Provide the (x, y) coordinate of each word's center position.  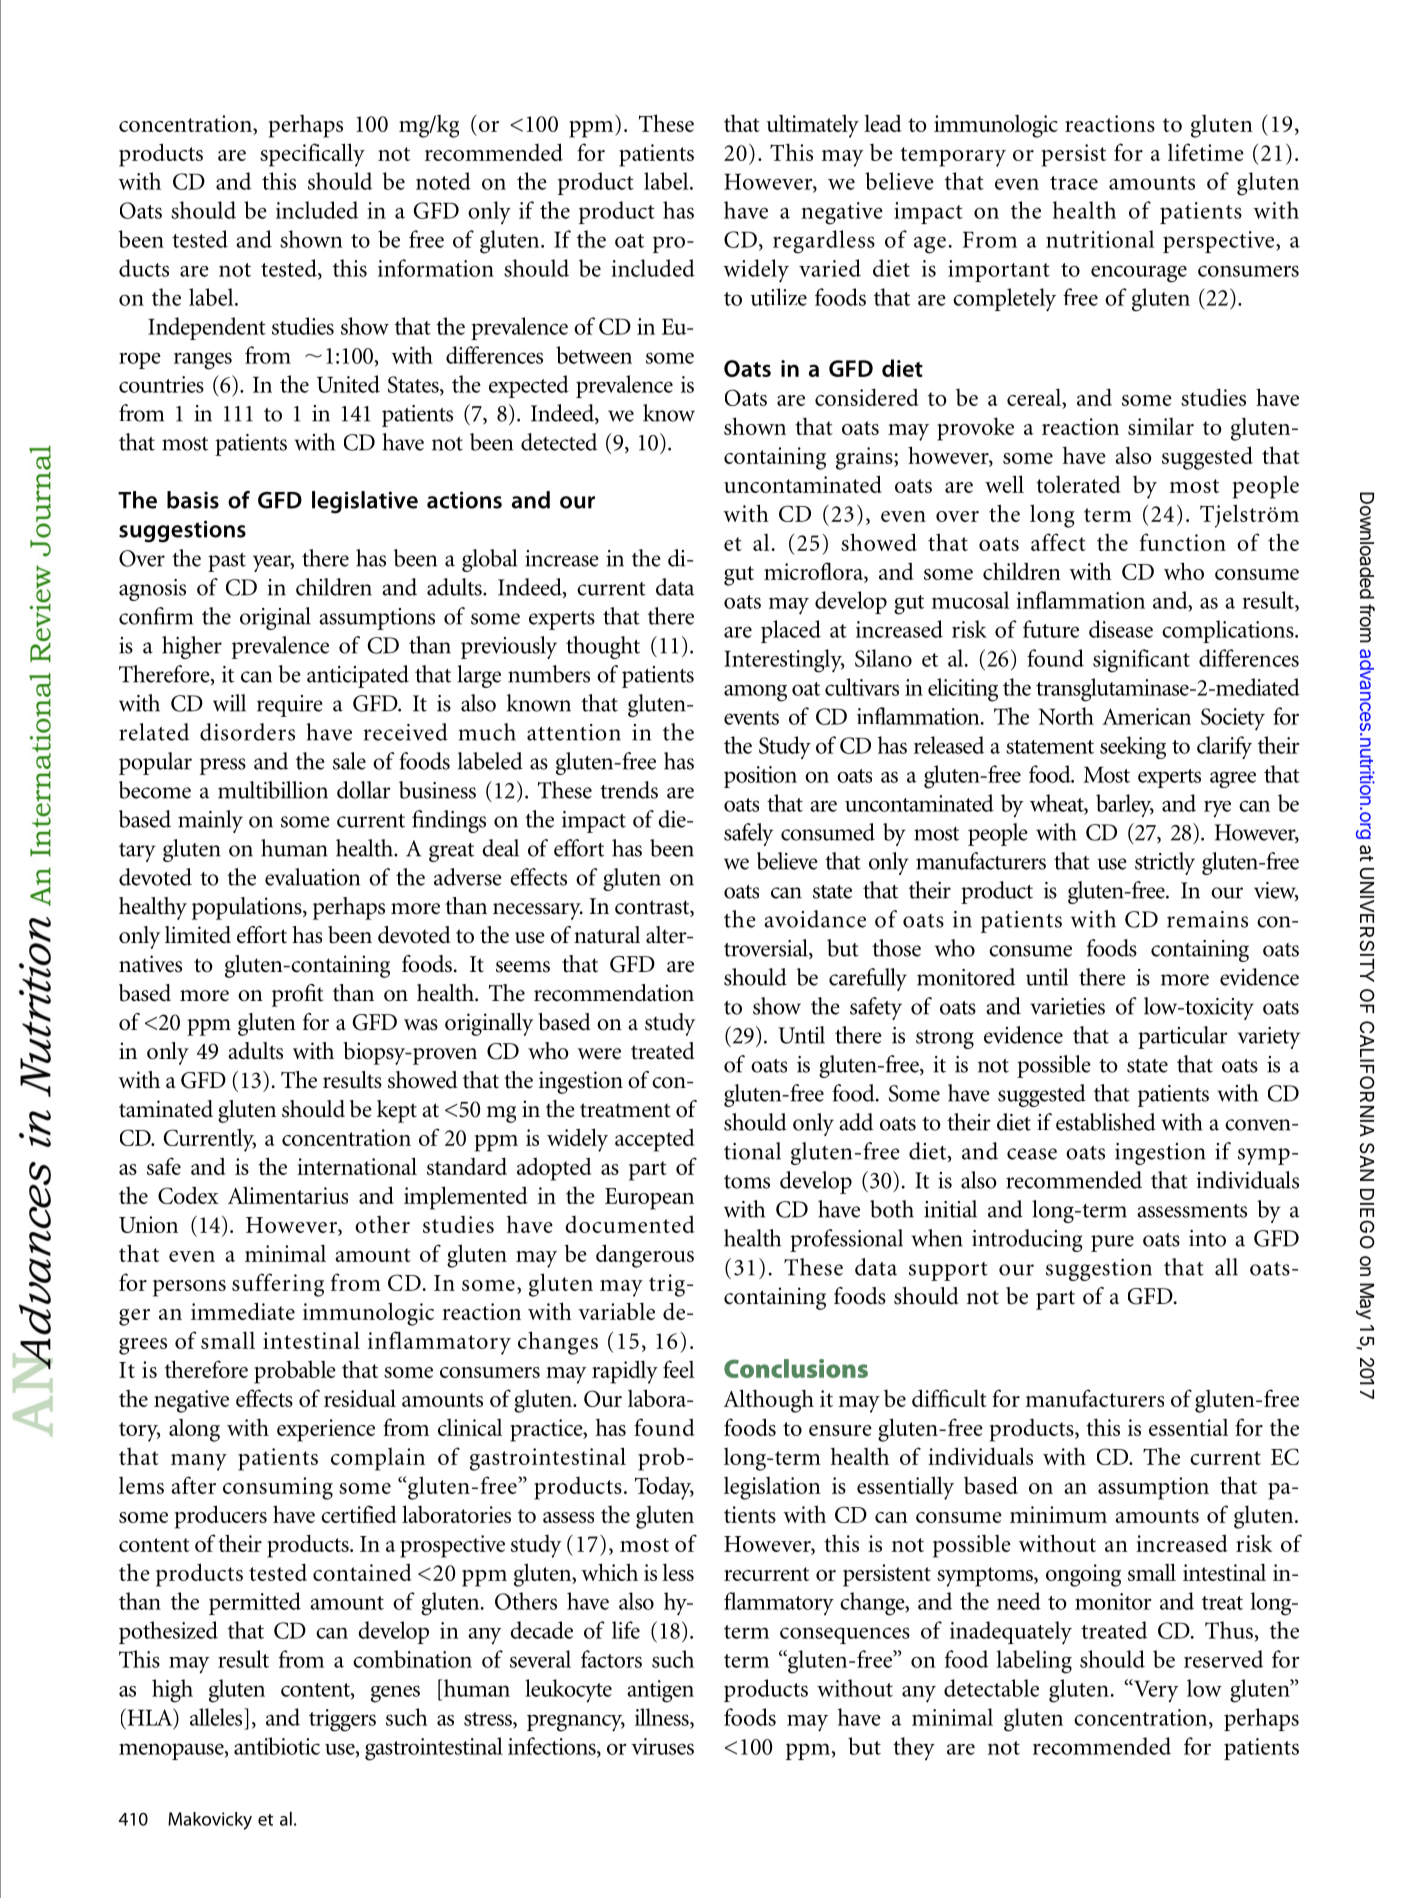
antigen (660, 1691)
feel (678, 1369)
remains (1207, 919)
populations (248, 908)
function (1183, 542)
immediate (243, 1311)
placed (791, 631)
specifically (312, 155)
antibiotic (277, 1746)
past (227, 562)
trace (1074, 183)
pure (1112, 1243)
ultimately (813, 126)
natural (607, 935)
